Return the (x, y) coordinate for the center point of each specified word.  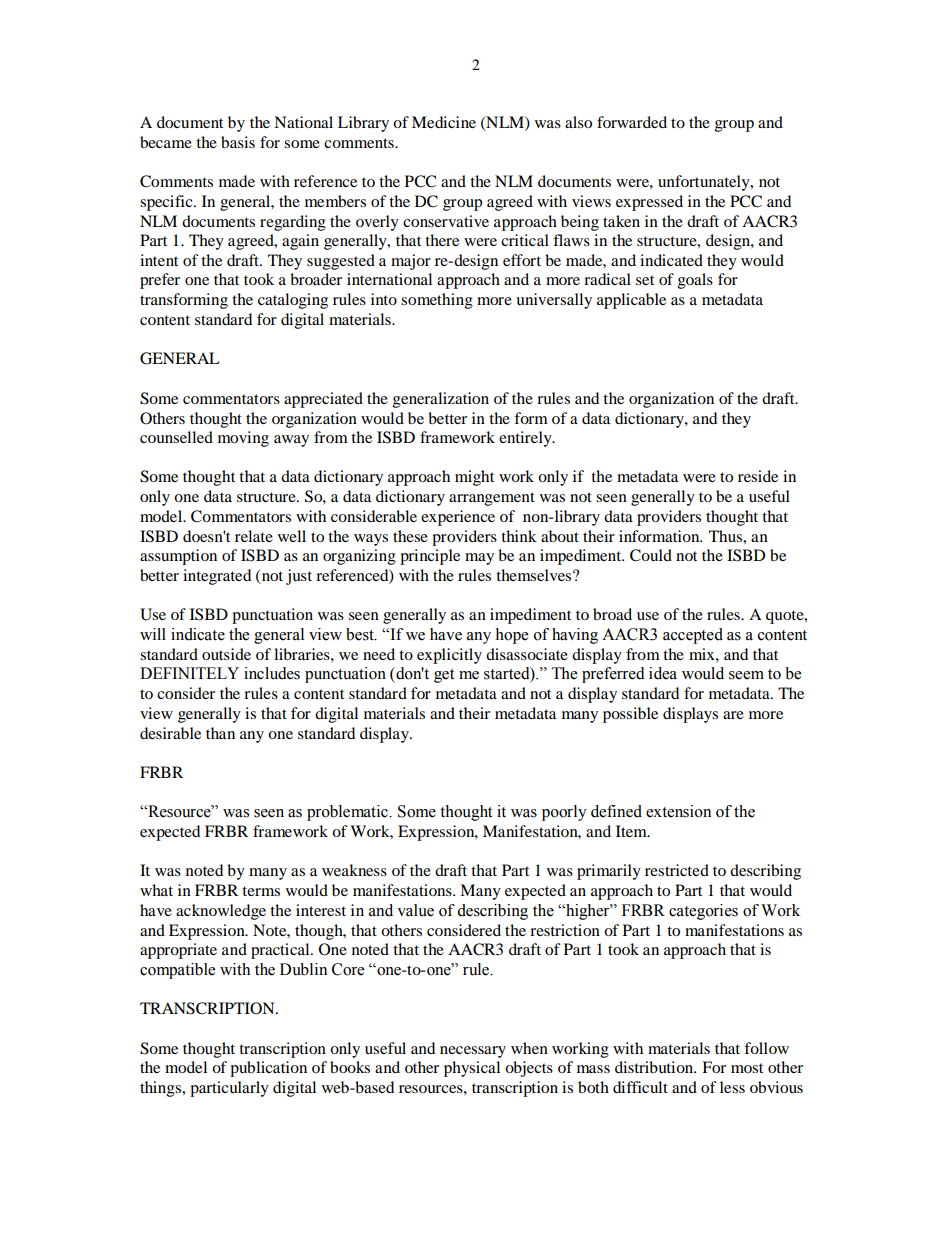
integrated (217, 577)
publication (268, 1069)
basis (238, 142)
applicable (631, 301)
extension (678, 811)
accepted (693, 636)
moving (243, 439)
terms (261, 891)
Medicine (444, 122)
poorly (564, 813)
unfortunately (705, 183)
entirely (526, 439)
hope (511, 636)
